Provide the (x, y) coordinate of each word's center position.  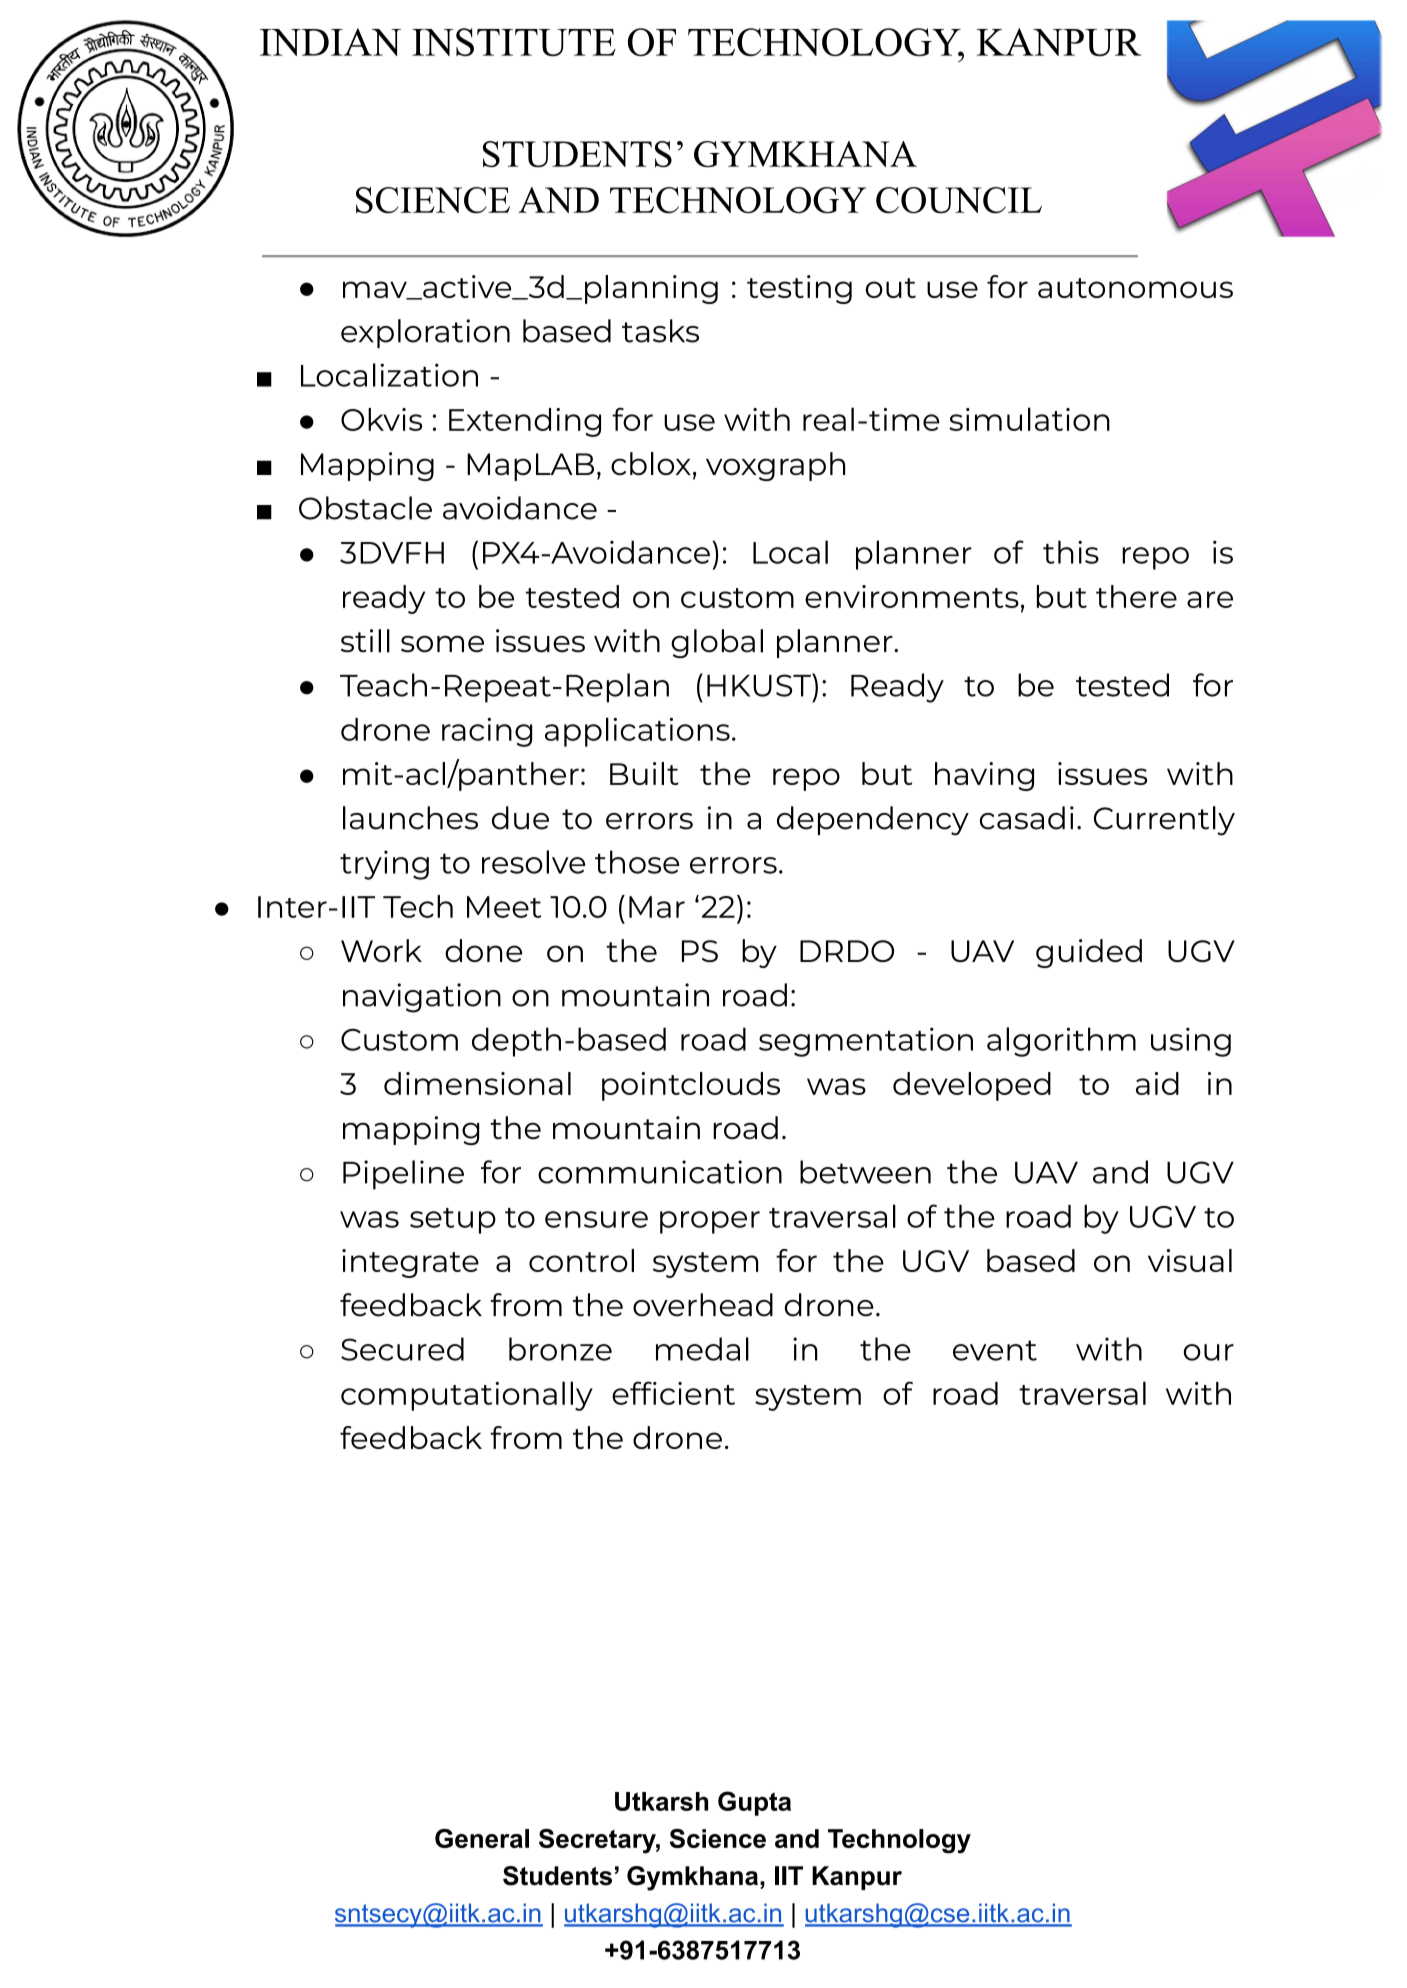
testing (799, 289)
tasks (660, 331)
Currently (1164, 821)
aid (1157, 1083)
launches (410, 818)
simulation (1029, 419)
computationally (467, 1396)
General (482, 1838)
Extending (525, 422)
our (1208, 1352)
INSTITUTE (514, 42)
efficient (673, 1393)
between (865, 1172)
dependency (873, 821)
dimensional (477, 1083)
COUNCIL (959, 200)
